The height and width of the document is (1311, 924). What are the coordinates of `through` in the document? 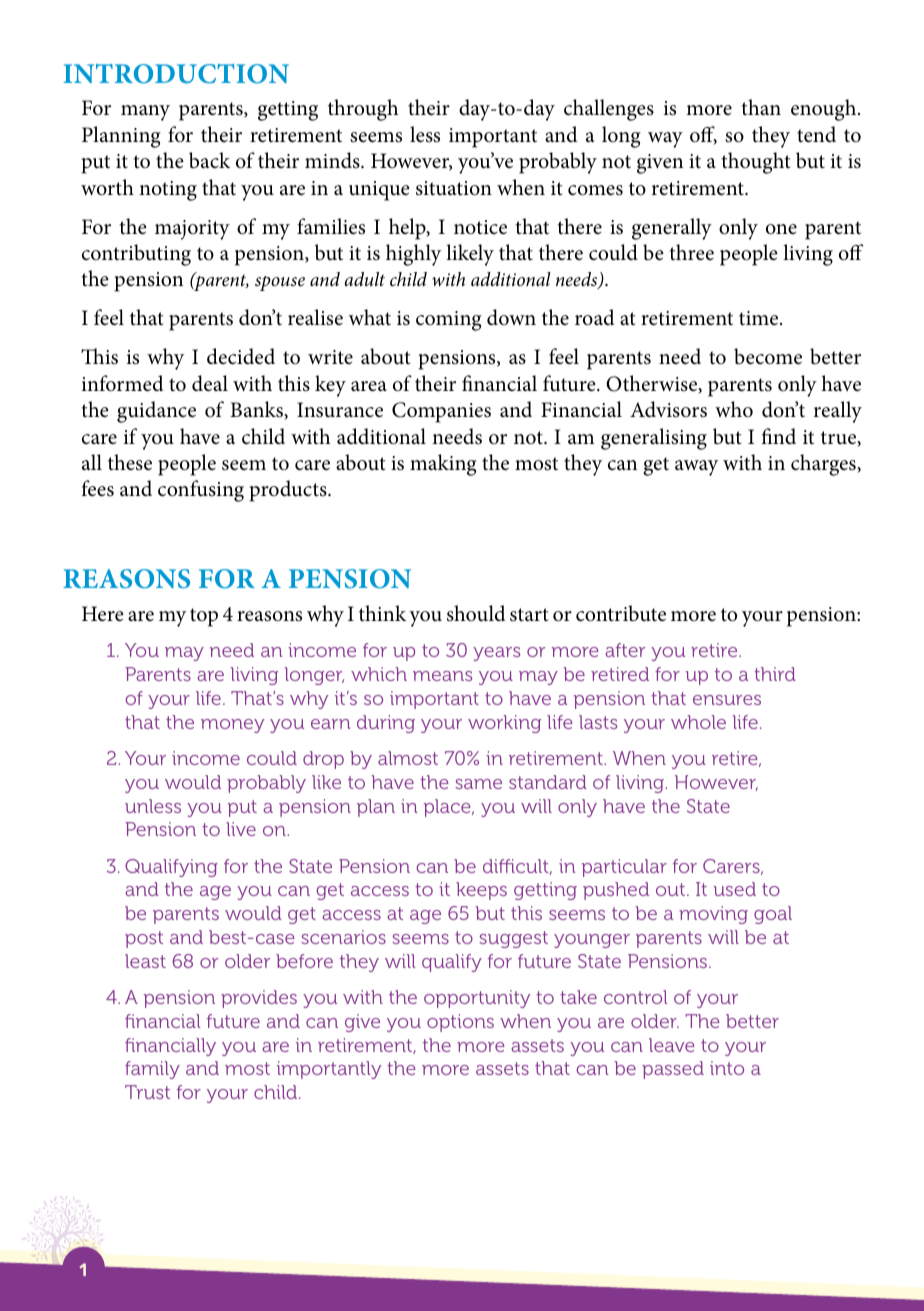 It's located at (363, 110).
